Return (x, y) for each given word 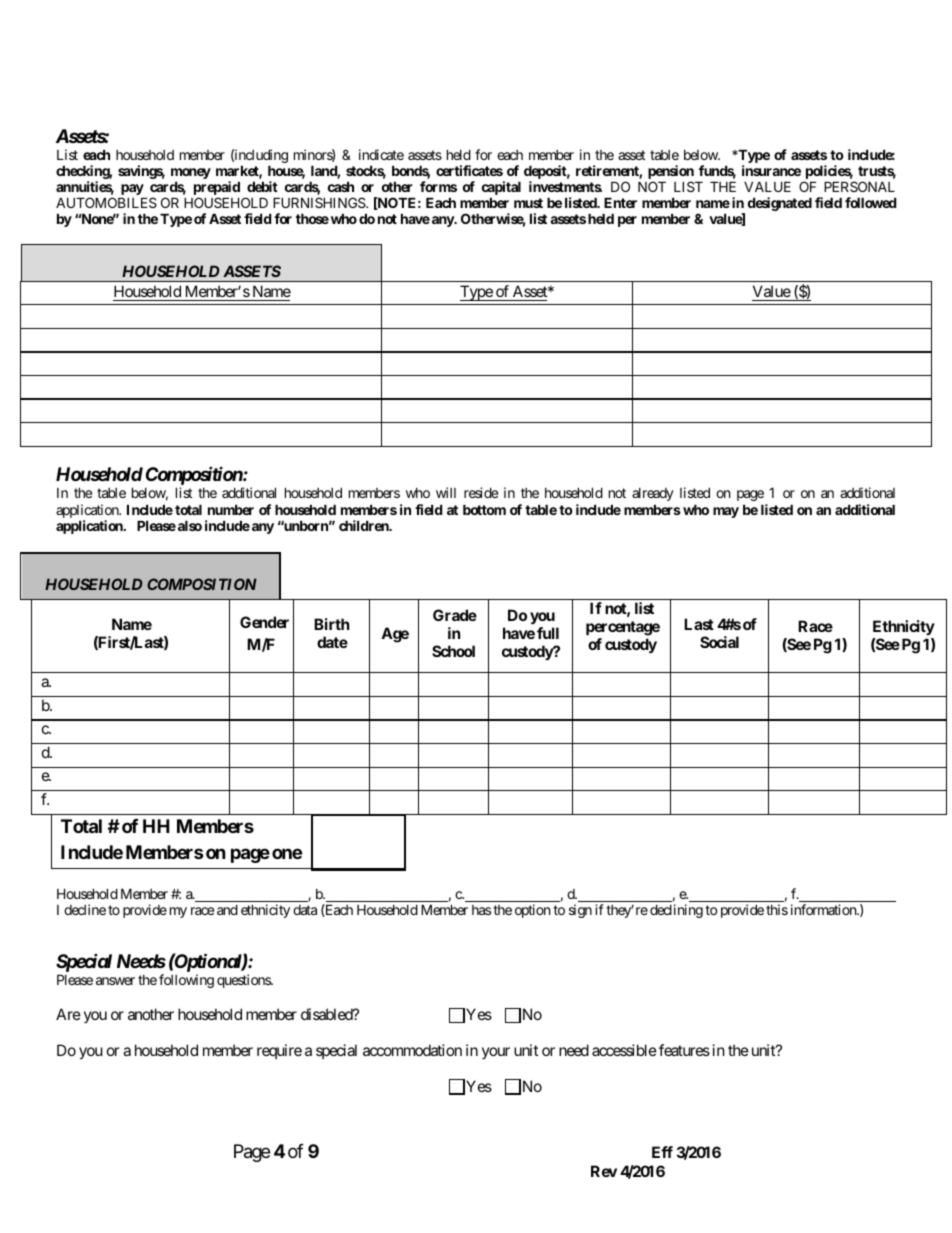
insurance (771, 170)
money (191, 175)
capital (501, 189)
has (481, 910)
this (777, 909)
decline (85, 909)
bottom (484, 509)
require (279, 1051)
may (726, 512)
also (190, 525)
